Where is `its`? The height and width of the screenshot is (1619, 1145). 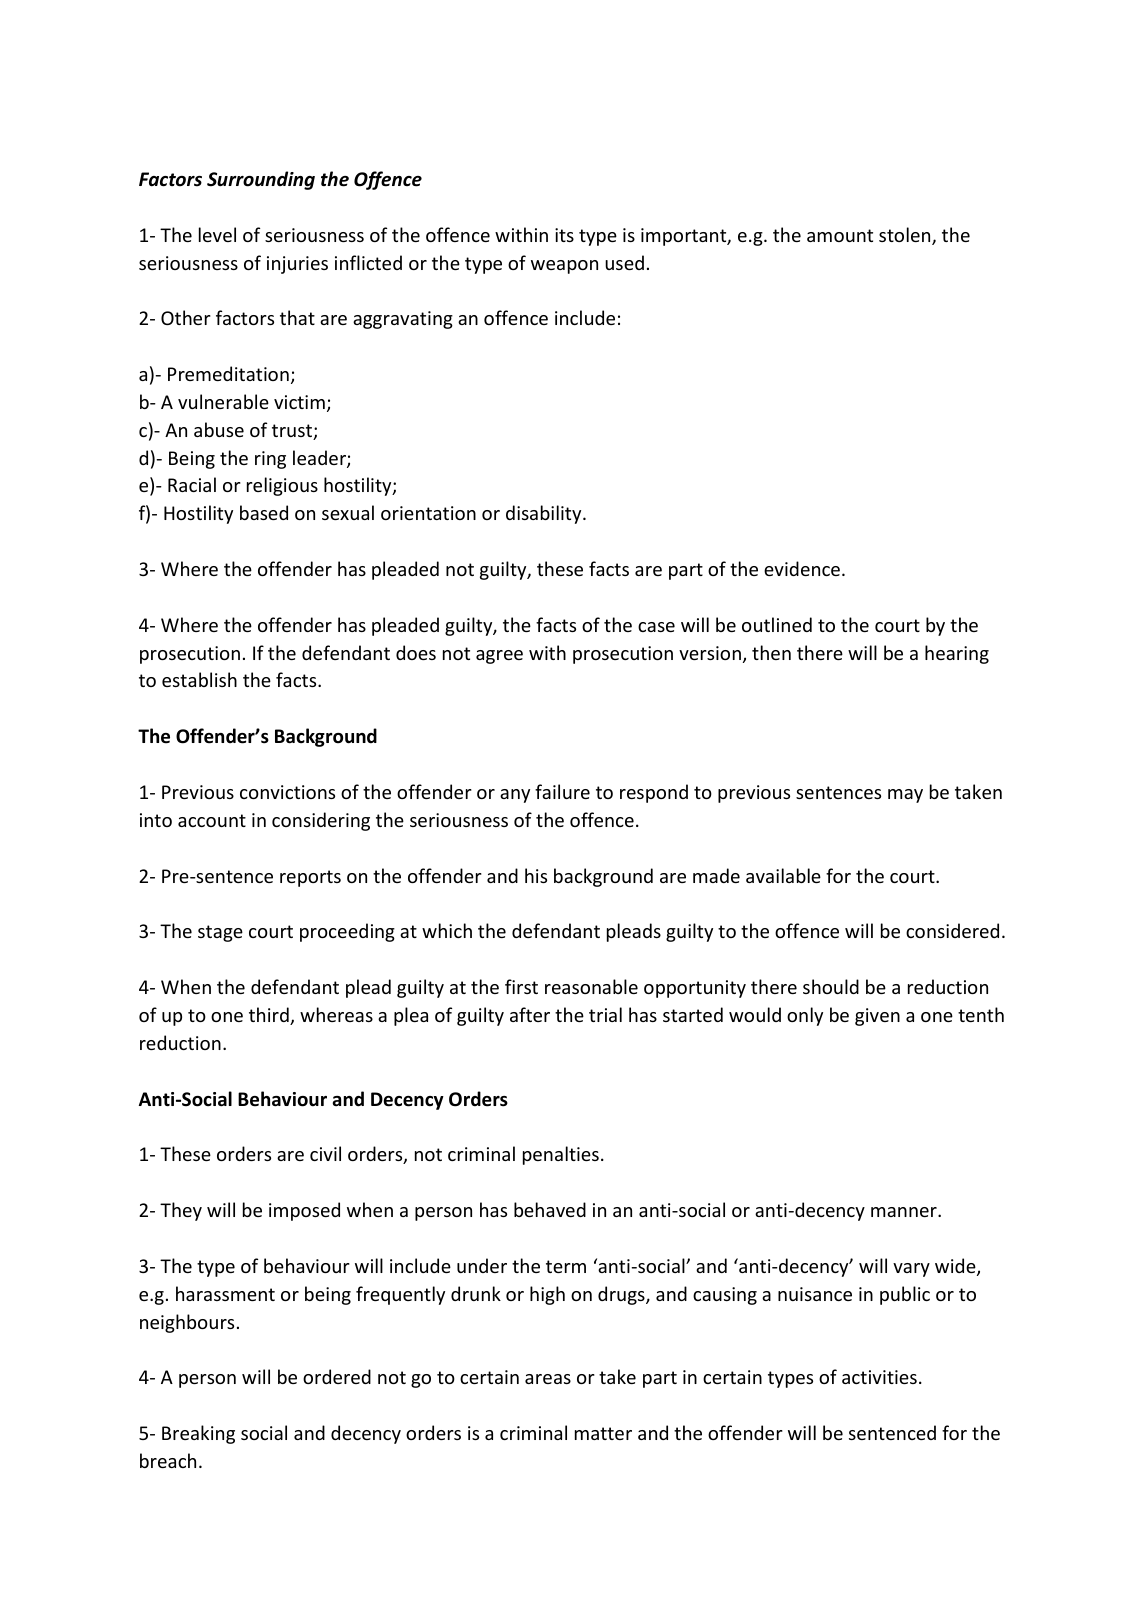
its is located at coordinates (564, 235).
